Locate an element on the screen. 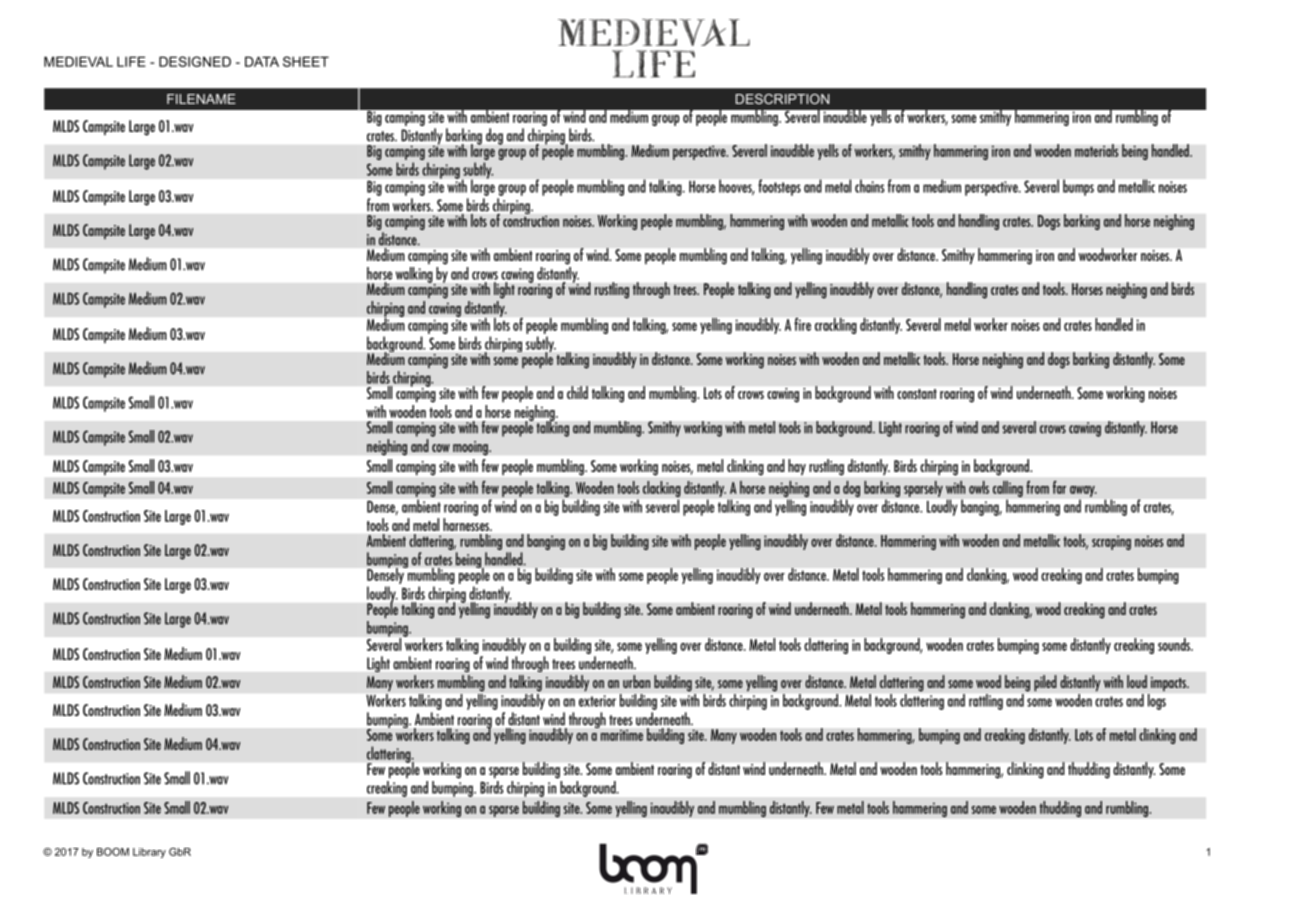 The height and width of the screenshot is (924, 1308). harnesses is located at coordinates (467, 524).
